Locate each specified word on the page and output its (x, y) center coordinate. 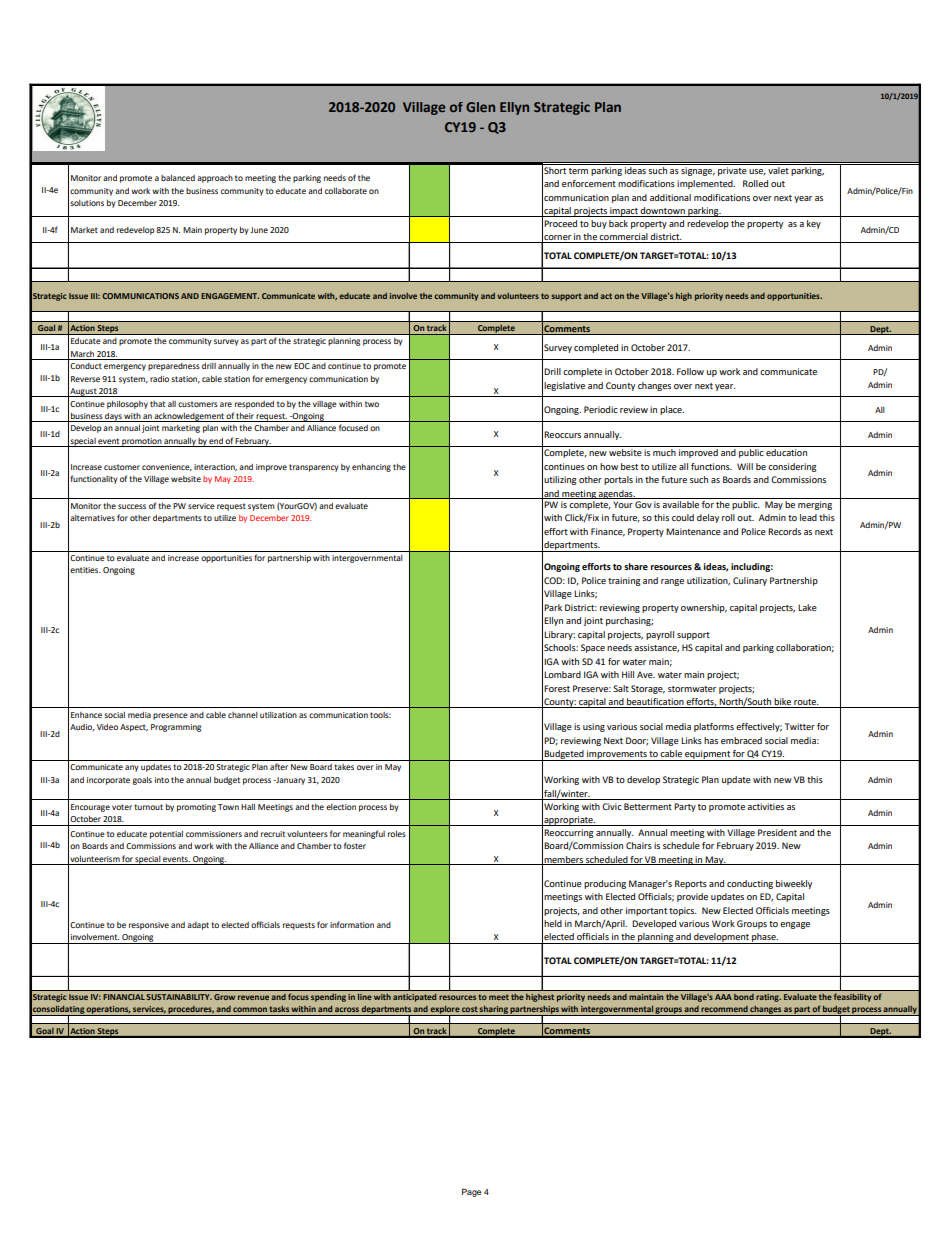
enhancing (371, 468)
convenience (167, 467)
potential (166, 835)
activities (765, 806)
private (732, 171)
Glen (480, 107)
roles (397, 834)
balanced (178, 178)
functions (711, 466)
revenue (253, 997)
